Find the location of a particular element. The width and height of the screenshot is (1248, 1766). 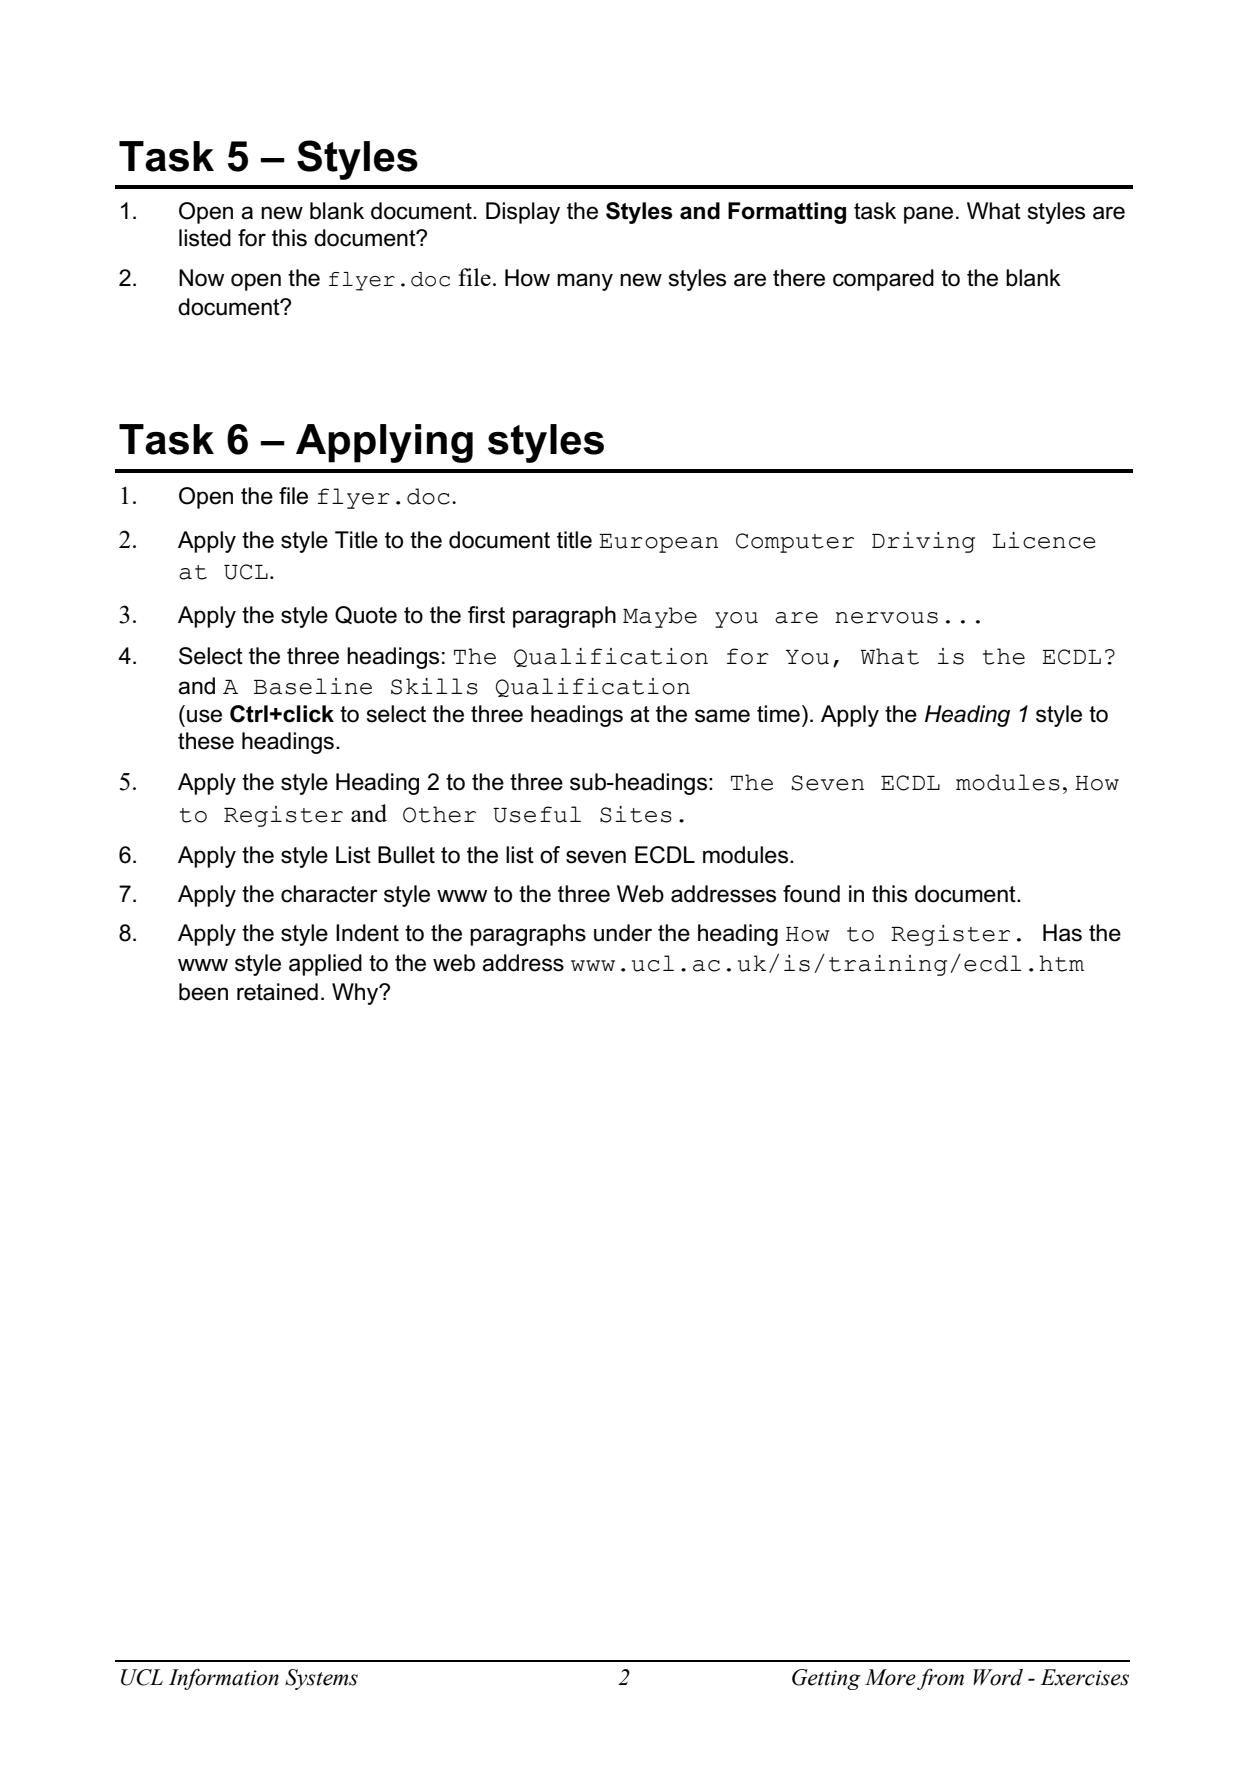

pane is located at coordinates (928, 215).
